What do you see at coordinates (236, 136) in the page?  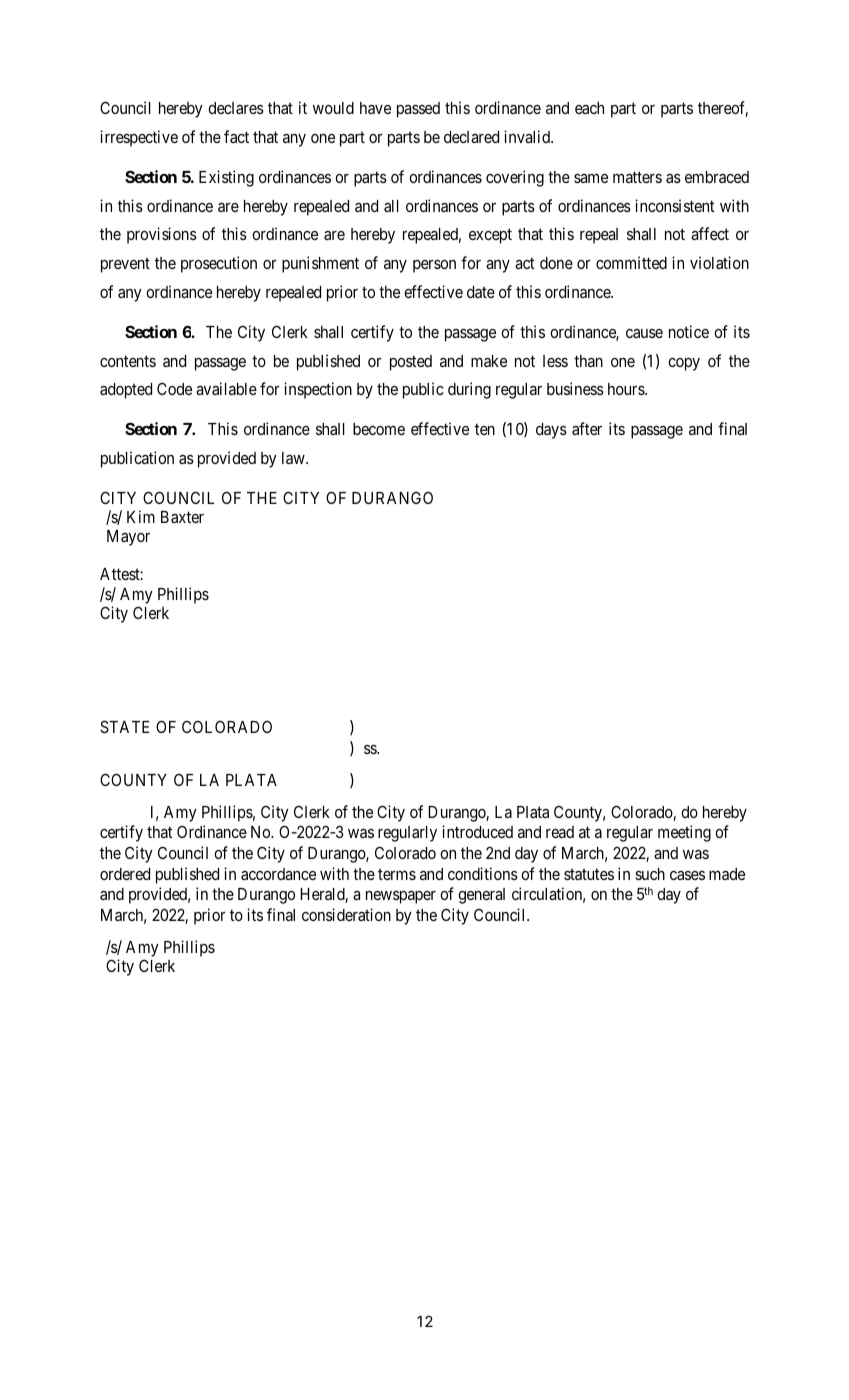 I see `fact` at bounding box center [236, 136].
